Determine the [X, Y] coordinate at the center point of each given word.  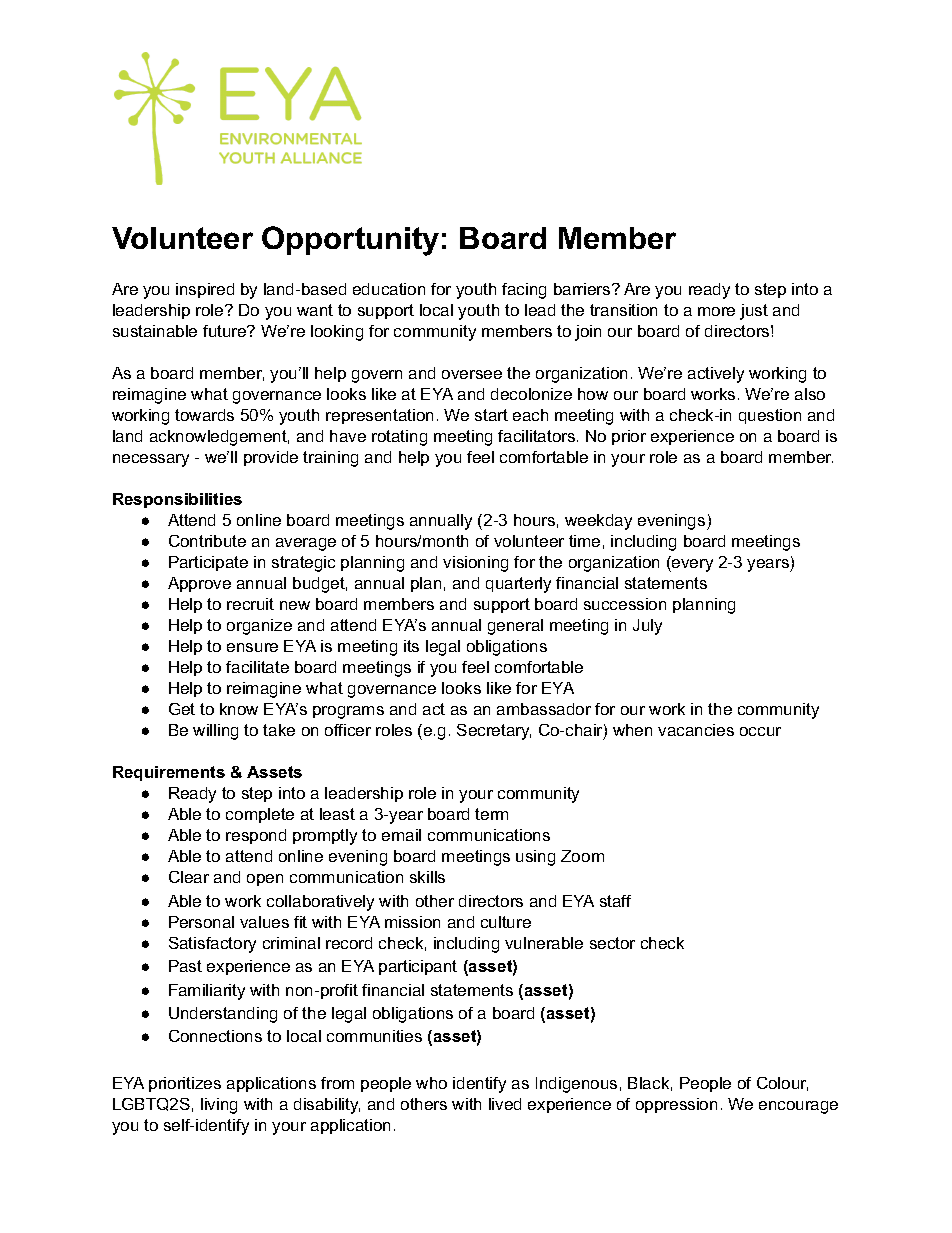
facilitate [257, 667]
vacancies [696, 730]
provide [271, 458]
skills [427, 877]
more [716, 311]
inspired [205, 290]
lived [505, 1104]
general [515, 627]
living [219, 1106]
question [770, 416]
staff [615, 901]
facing [524, 291]
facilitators [538, 436]
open [265, 880]
